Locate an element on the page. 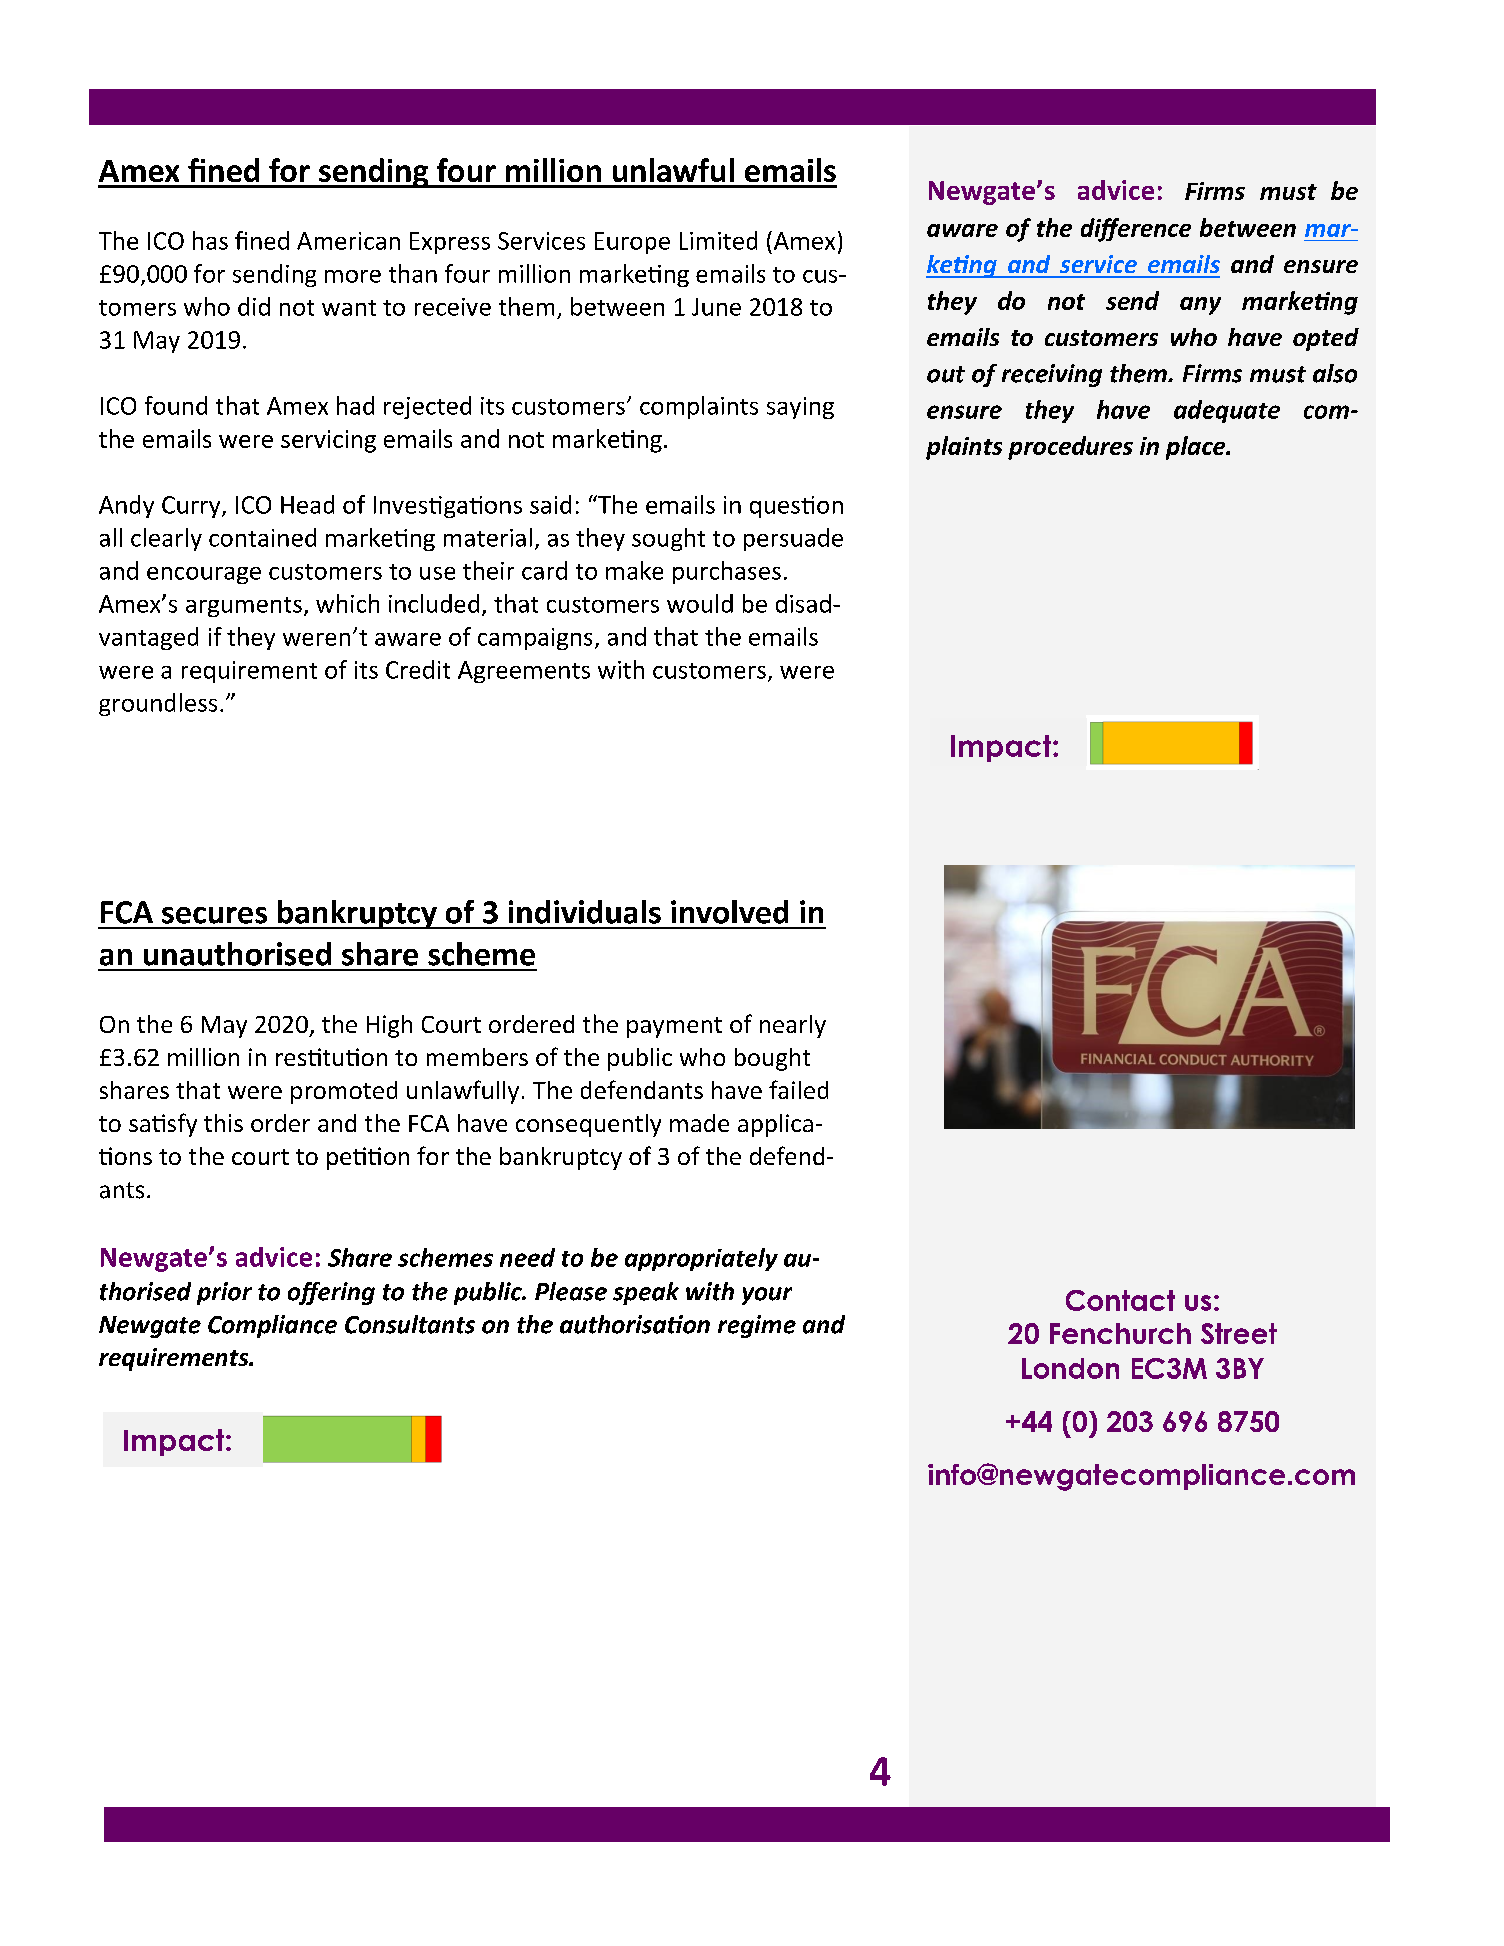  nearly is located at coordinates (793, 1026).
